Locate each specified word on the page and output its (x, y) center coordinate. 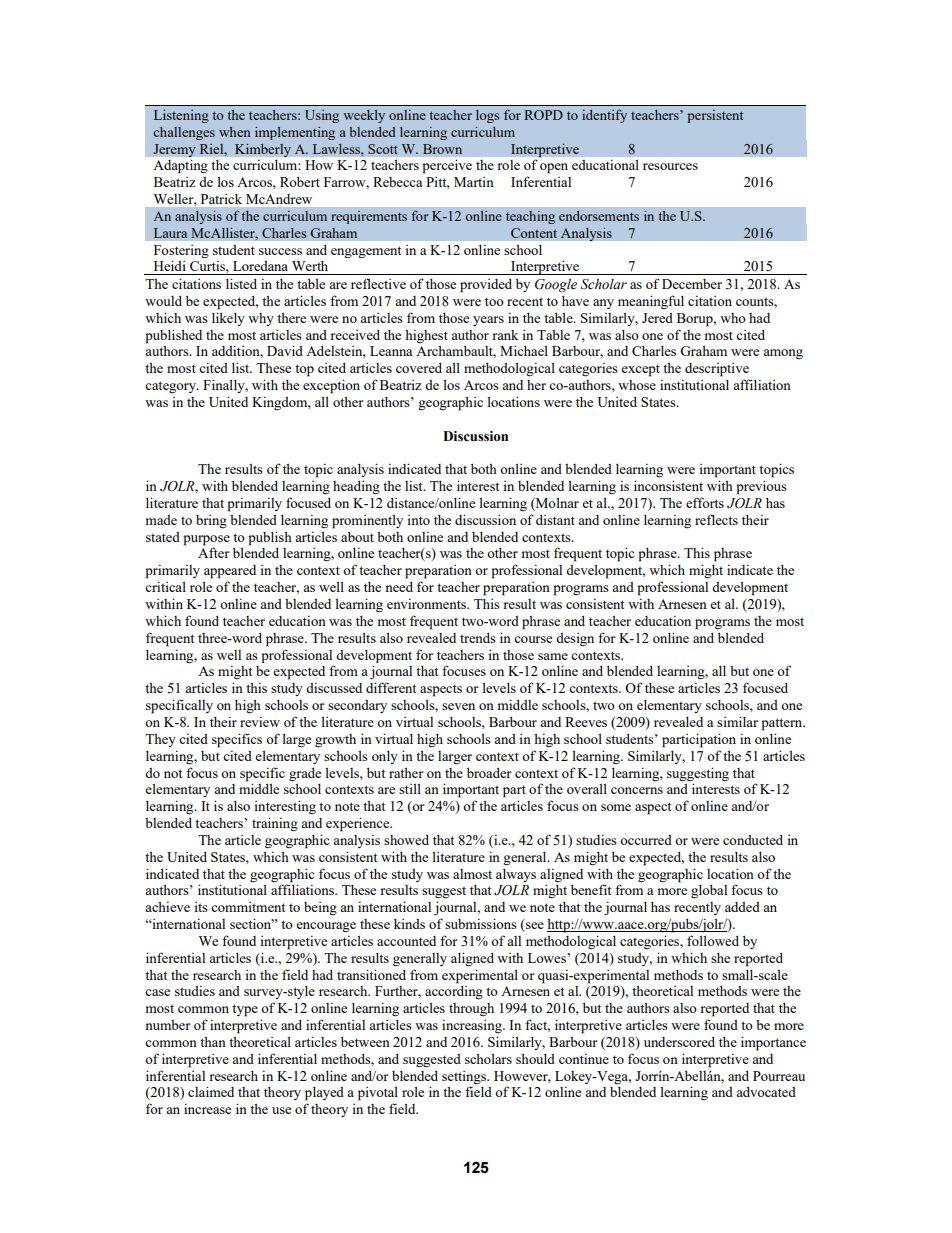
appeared (230, 572)
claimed (211, 1091)
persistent (715, 116)
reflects (716, 519)
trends (478, 638)
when (234, 132)
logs (487, 116)
